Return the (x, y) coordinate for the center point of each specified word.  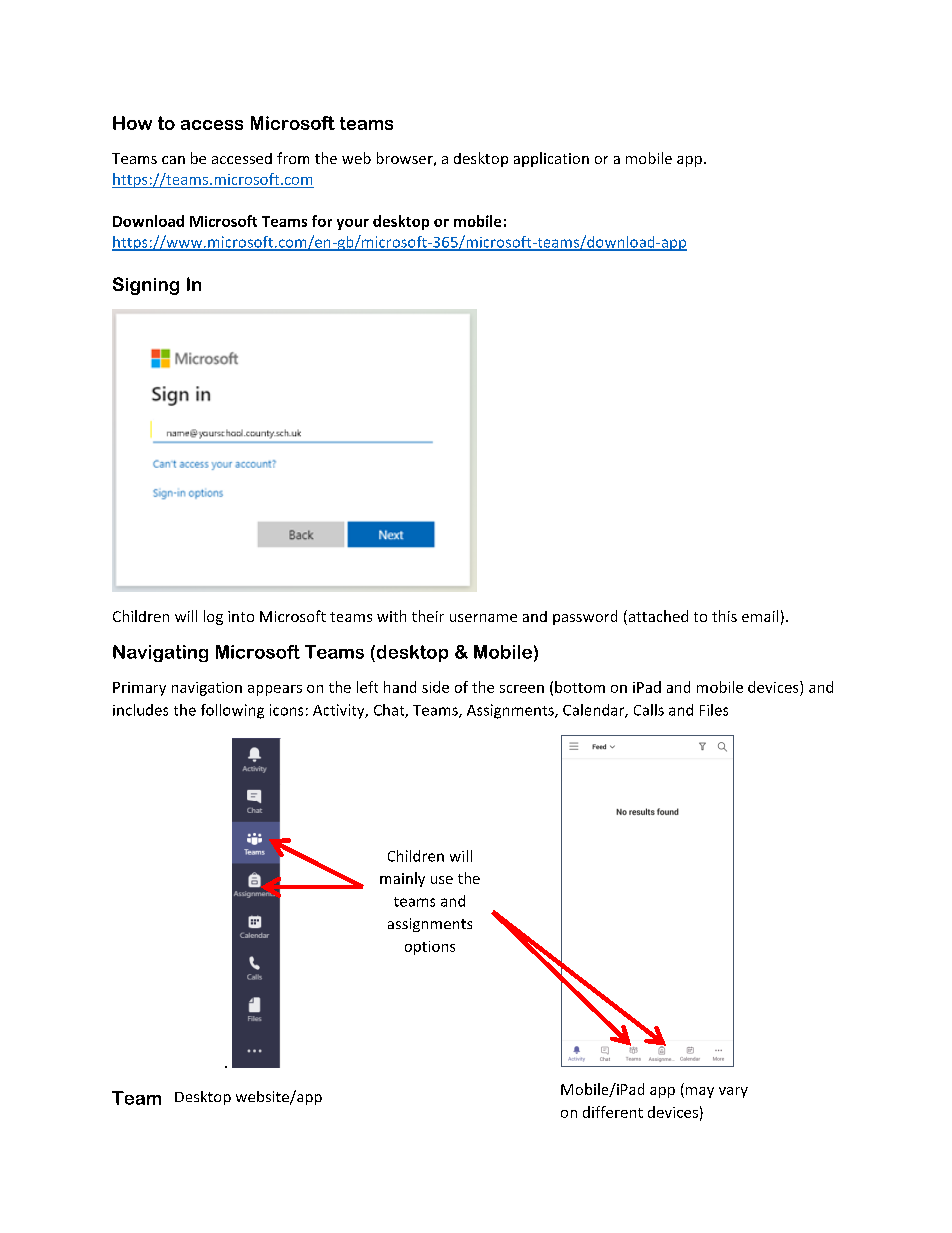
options (430, 948)
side (435, 687)
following (232, 711)
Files (714, 710)
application (551, 159)
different (613, 1112)
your (353, 224)
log (213, 617)
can (173, 160)
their (428, 616)
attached (657, 617)
